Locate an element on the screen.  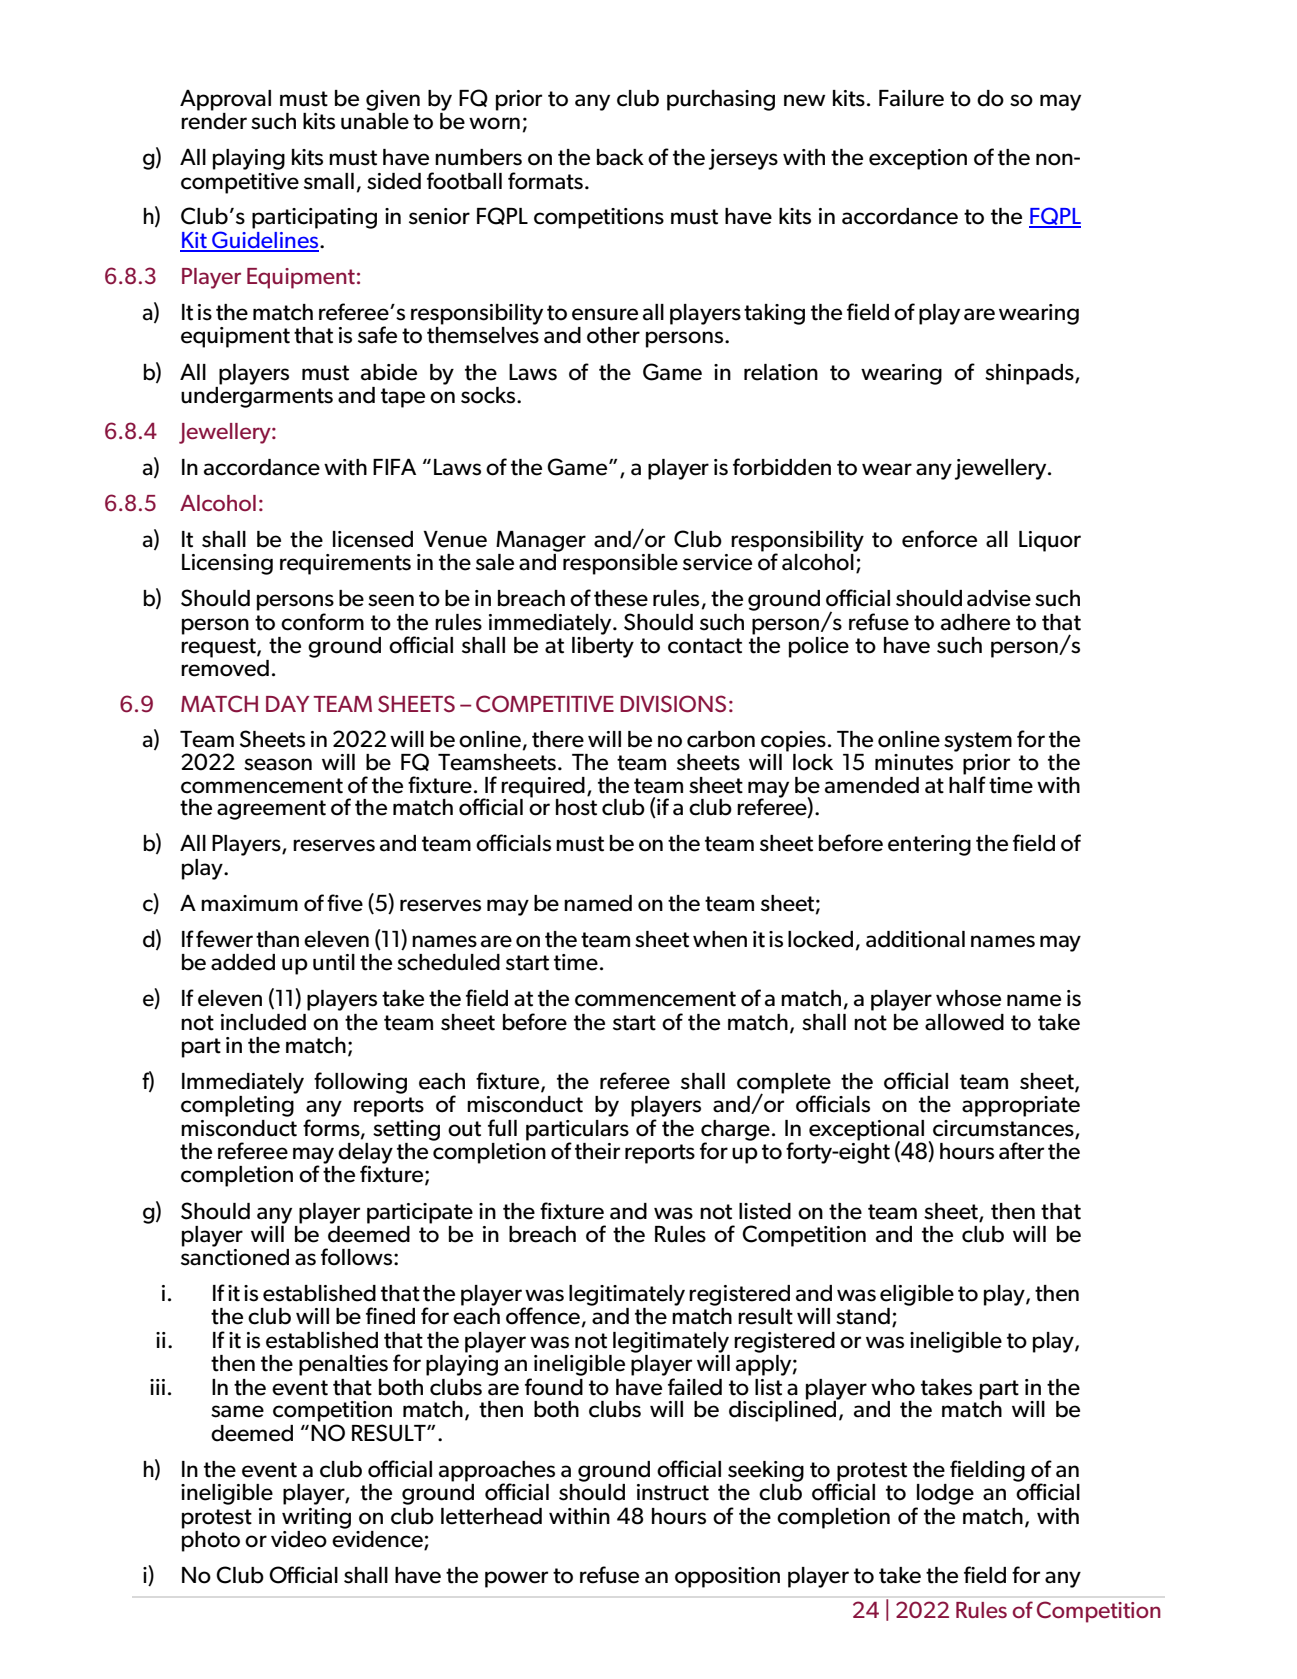
back is located at coordinates (620, 157).
